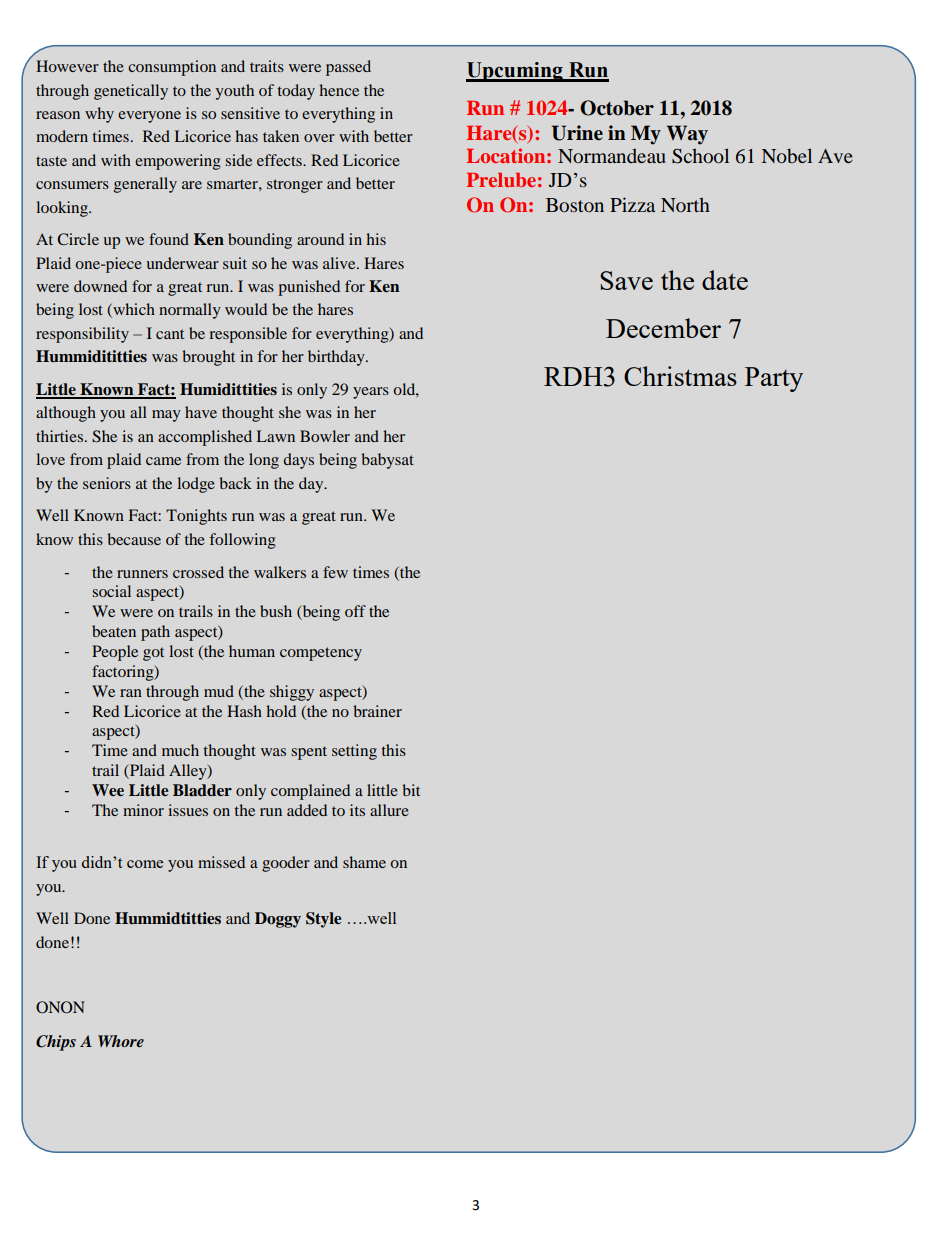 The height and width of the image is (1233, 952). I want to click on genetically, so click(131, 92).
